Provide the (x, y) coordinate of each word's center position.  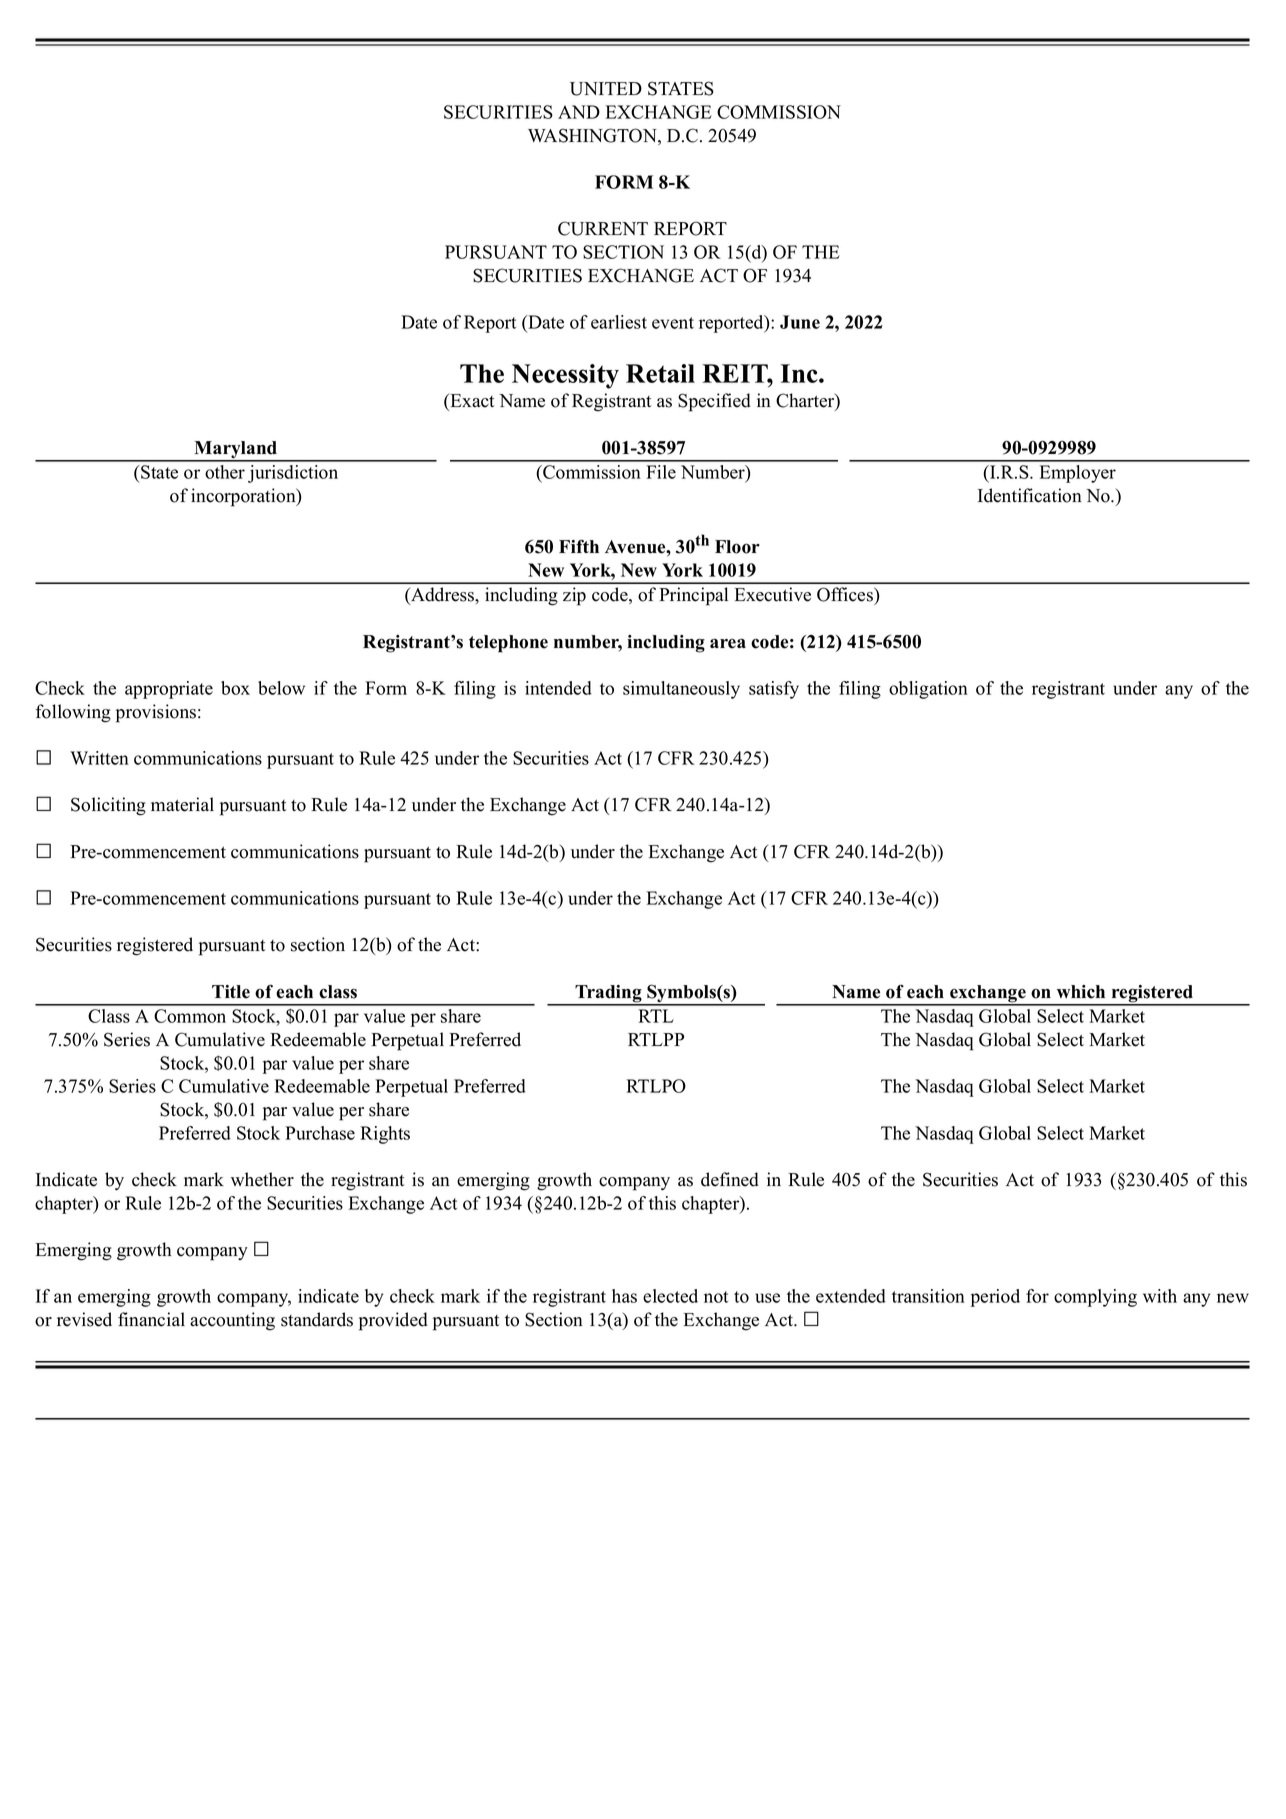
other (225, 472)
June (800, 322)
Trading (608, 995)
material (182, 804)
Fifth (579, 546)
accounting (232, 1321)
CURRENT (603, 228)
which (1081, 992)
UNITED (606, 89)
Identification (1030, 495)
